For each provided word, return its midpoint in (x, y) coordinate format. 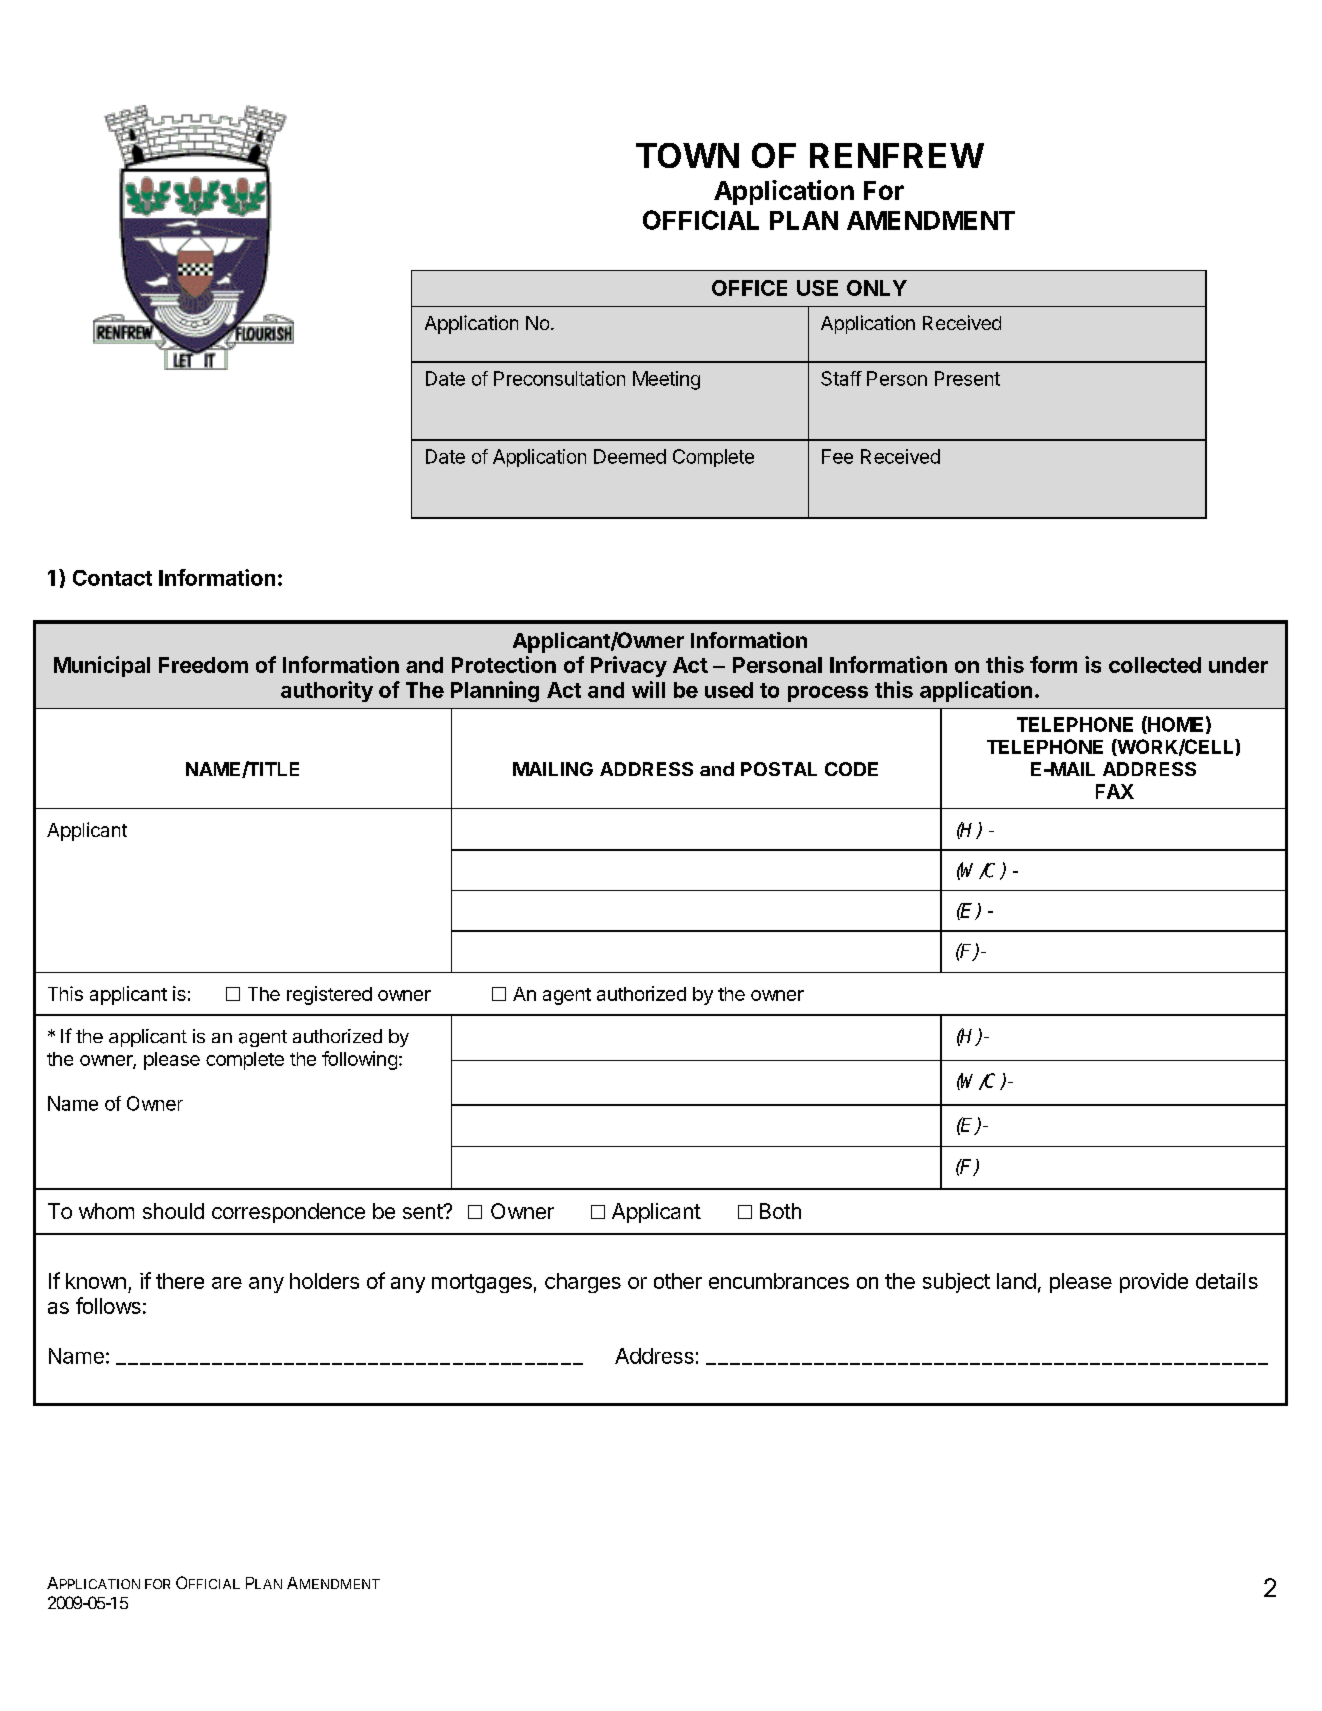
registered (329, 995)
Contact (112, 578)
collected (1155, 665)
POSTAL (779, 769)
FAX (1115, 791)
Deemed (630, 456)
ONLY (877, 288)
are (227, 1283)
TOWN (687, 155)
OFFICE (749, 288)
